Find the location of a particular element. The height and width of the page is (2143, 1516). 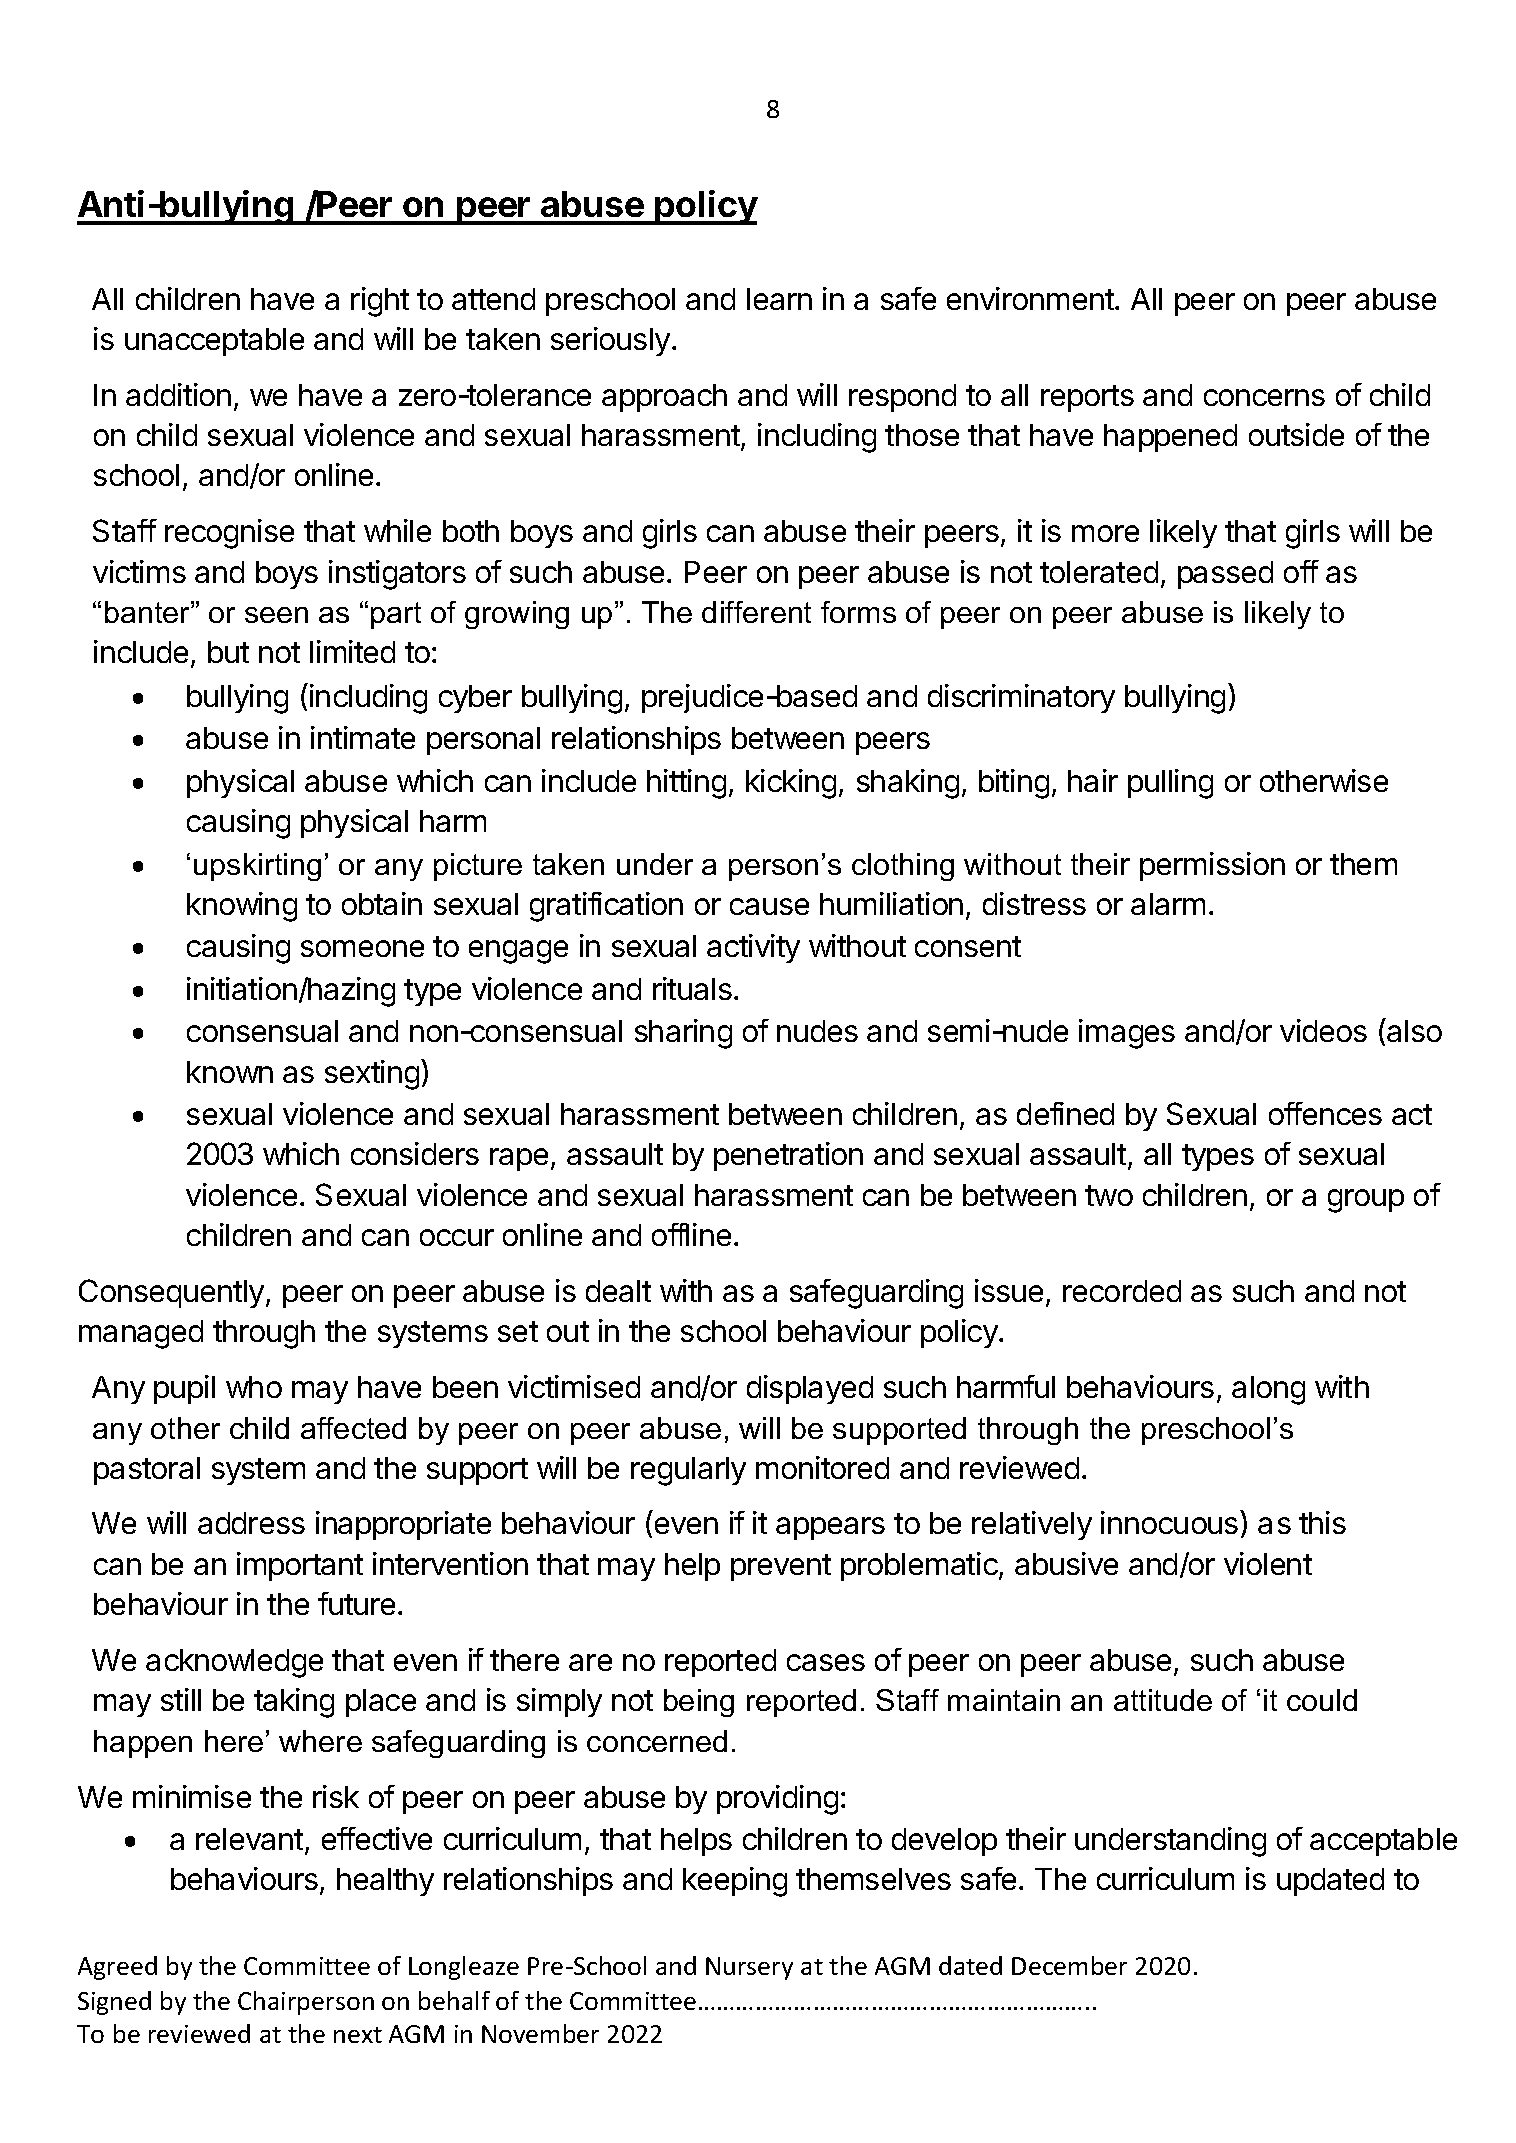

December is located at coordinates (1069, 1965).
